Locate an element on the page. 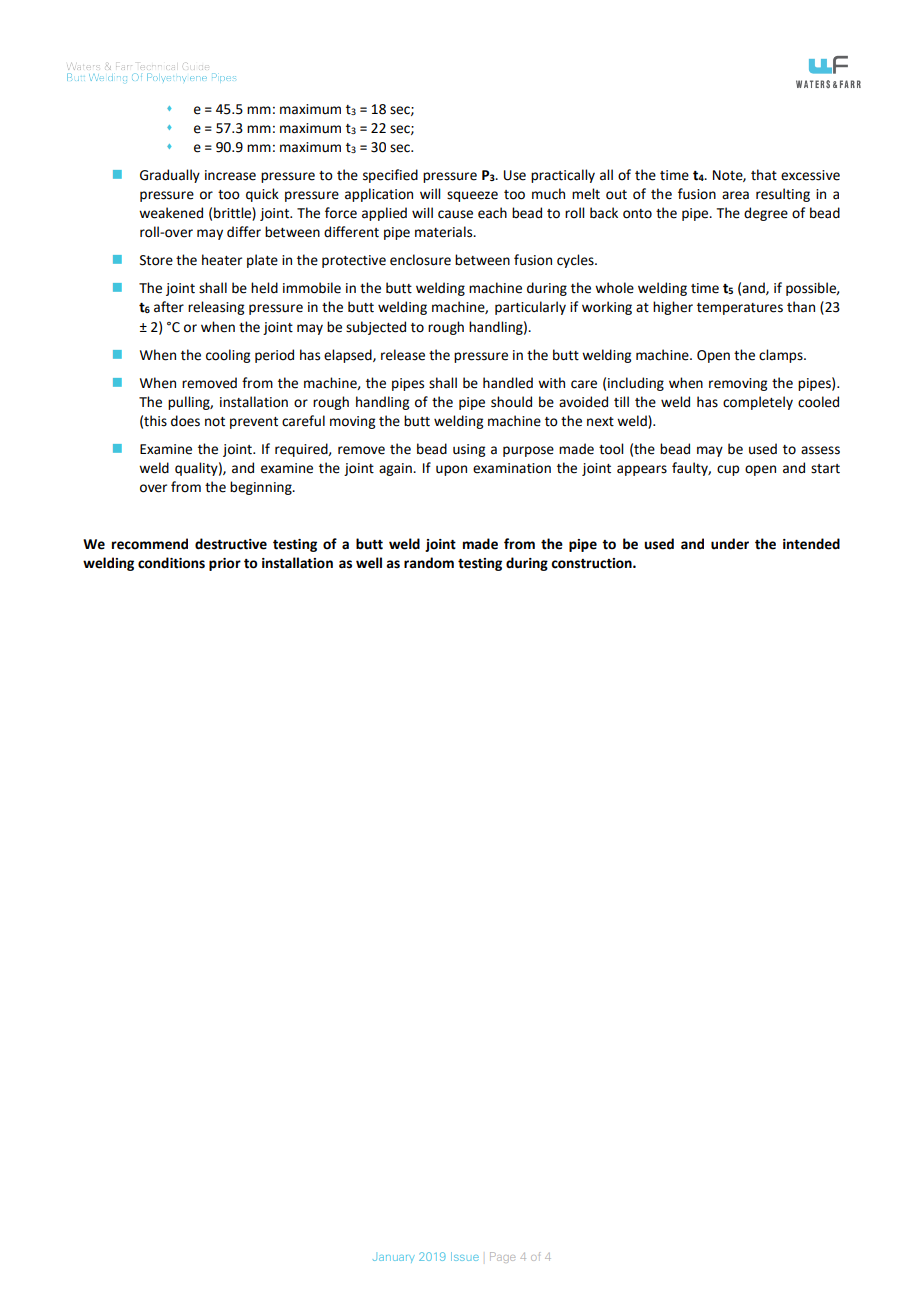 This image has height=1307, width=924. under is located at coordinates (730, 544).
